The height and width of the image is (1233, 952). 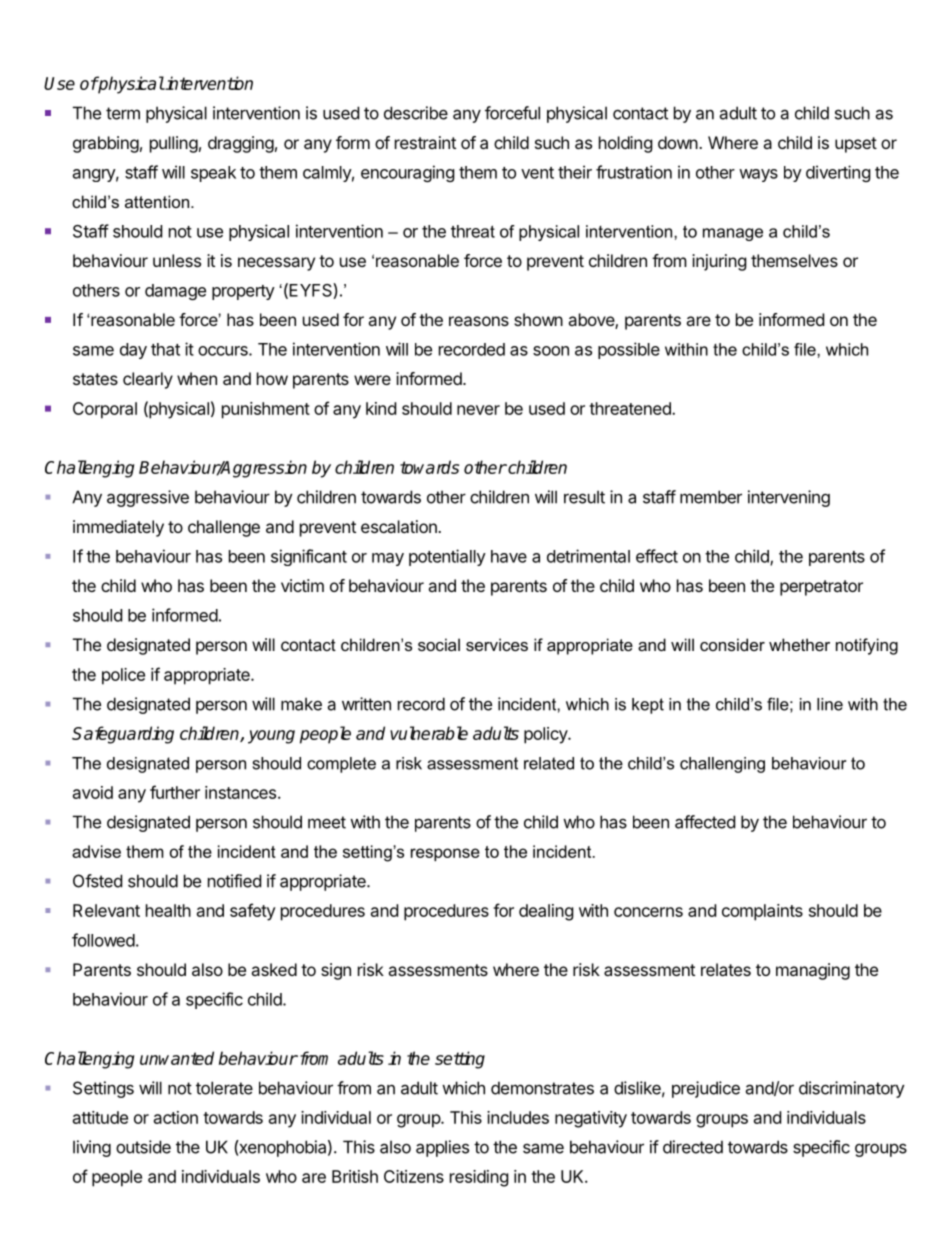 What do you see at coordinates (123, 676) in the image?
I see `police` at bounding box center [123, 676].
